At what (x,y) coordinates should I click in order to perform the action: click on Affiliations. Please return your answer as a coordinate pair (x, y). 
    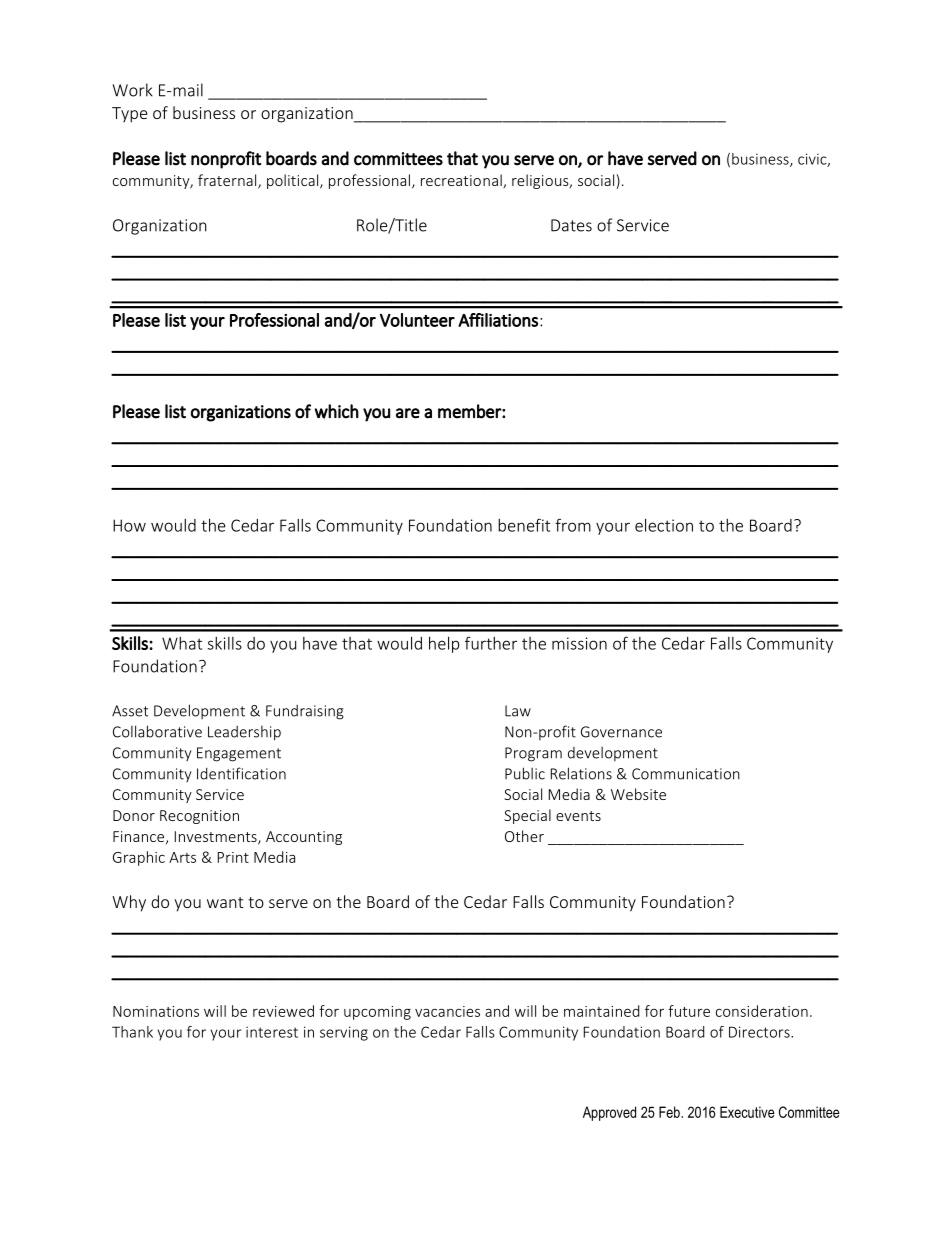
    Looking at the image, I should click on (498, 320).
